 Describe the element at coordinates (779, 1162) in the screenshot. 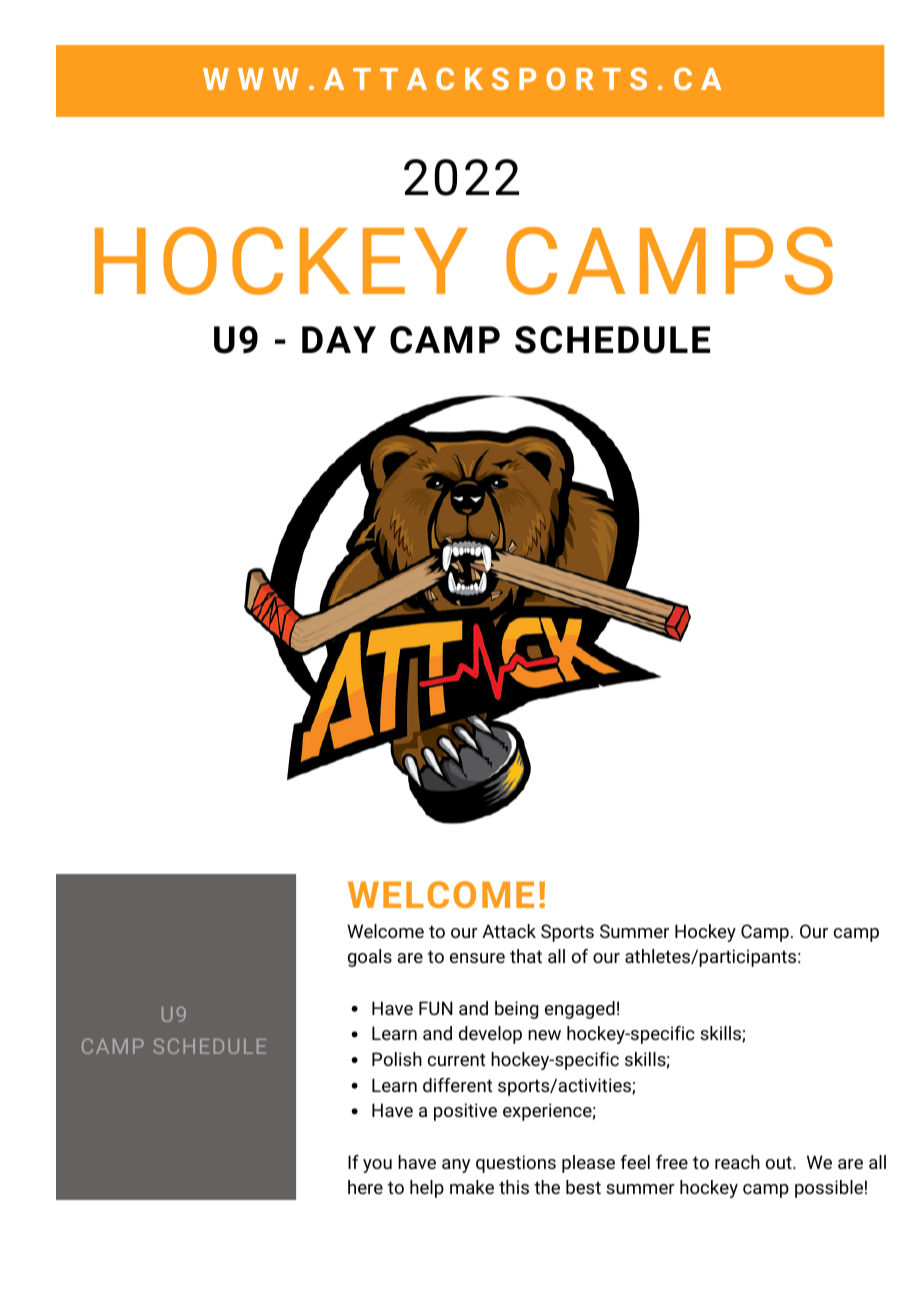

I see `out` at that location.
